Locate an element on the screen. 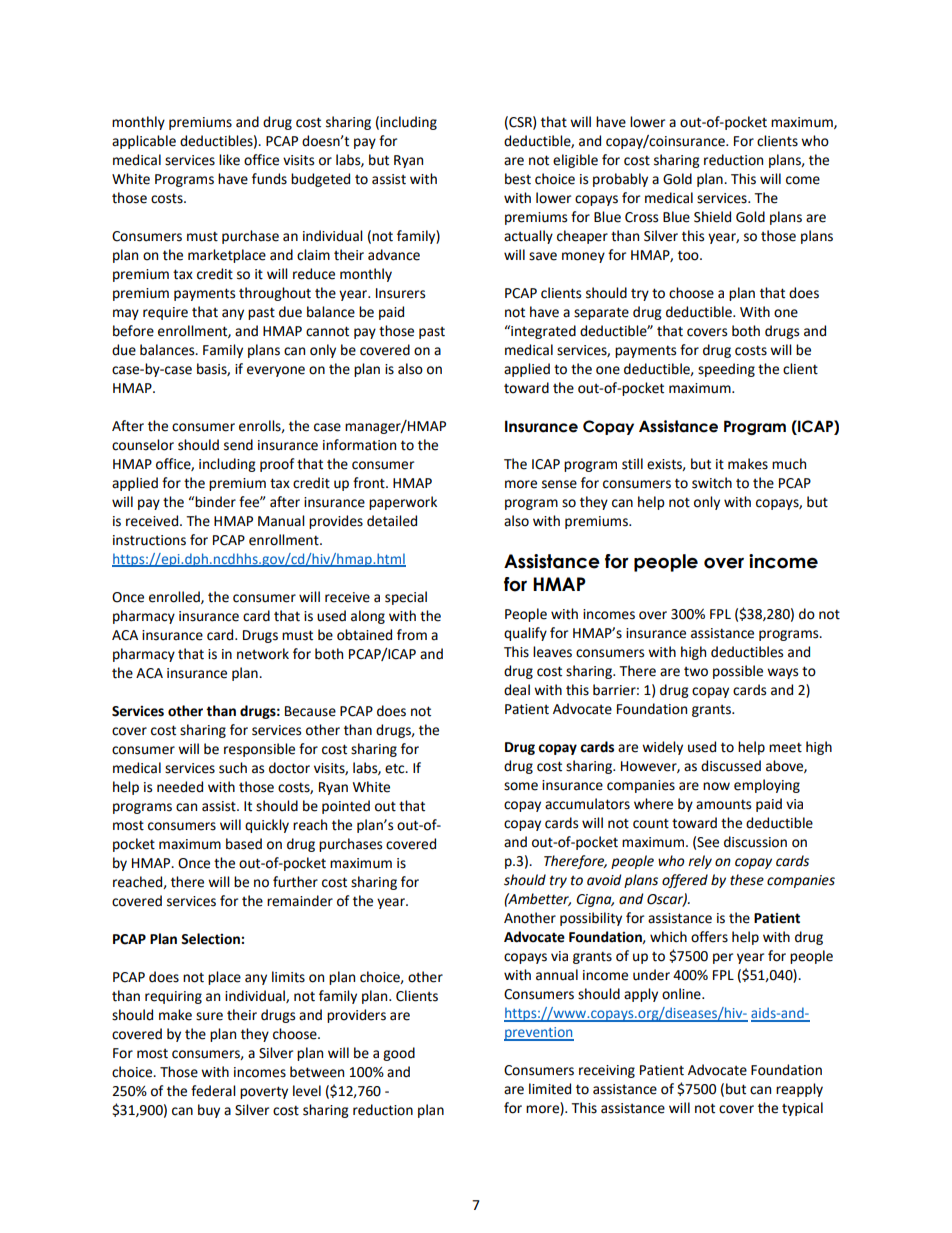 The image size is (952, 1233). from is located at coordinates (412, 635).
